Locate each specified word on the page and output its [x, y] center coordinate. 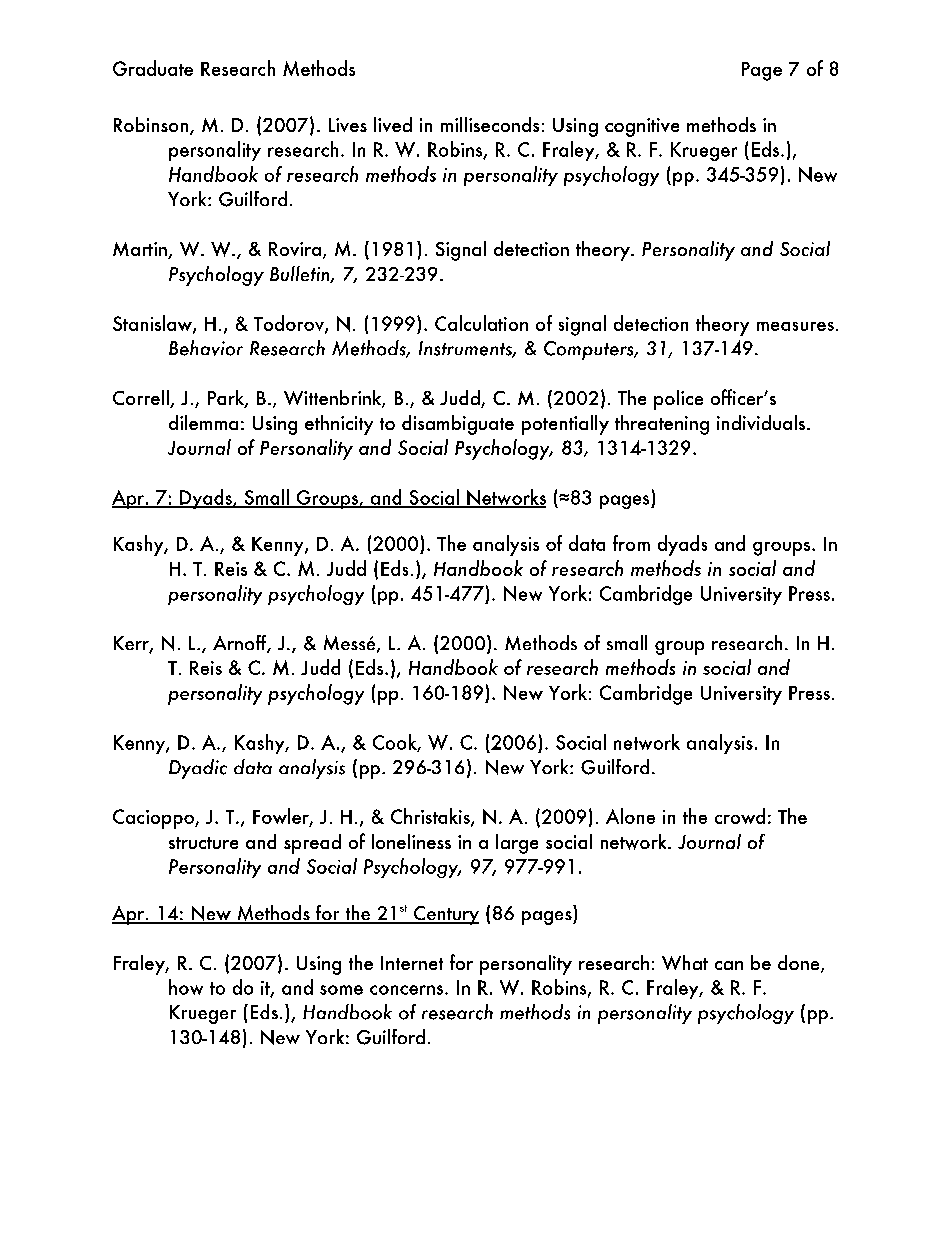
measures [795, 326]
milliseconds [490, 124]
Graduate [153, 68]
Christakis [431, 817]
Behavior [206, 348]
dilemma [203, 422]
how [186, 987]
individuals [761, 422]
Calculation [481, 323]
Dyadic [198, 769]
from [631, 543]
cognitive [642, 127]
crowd [740, 816]
